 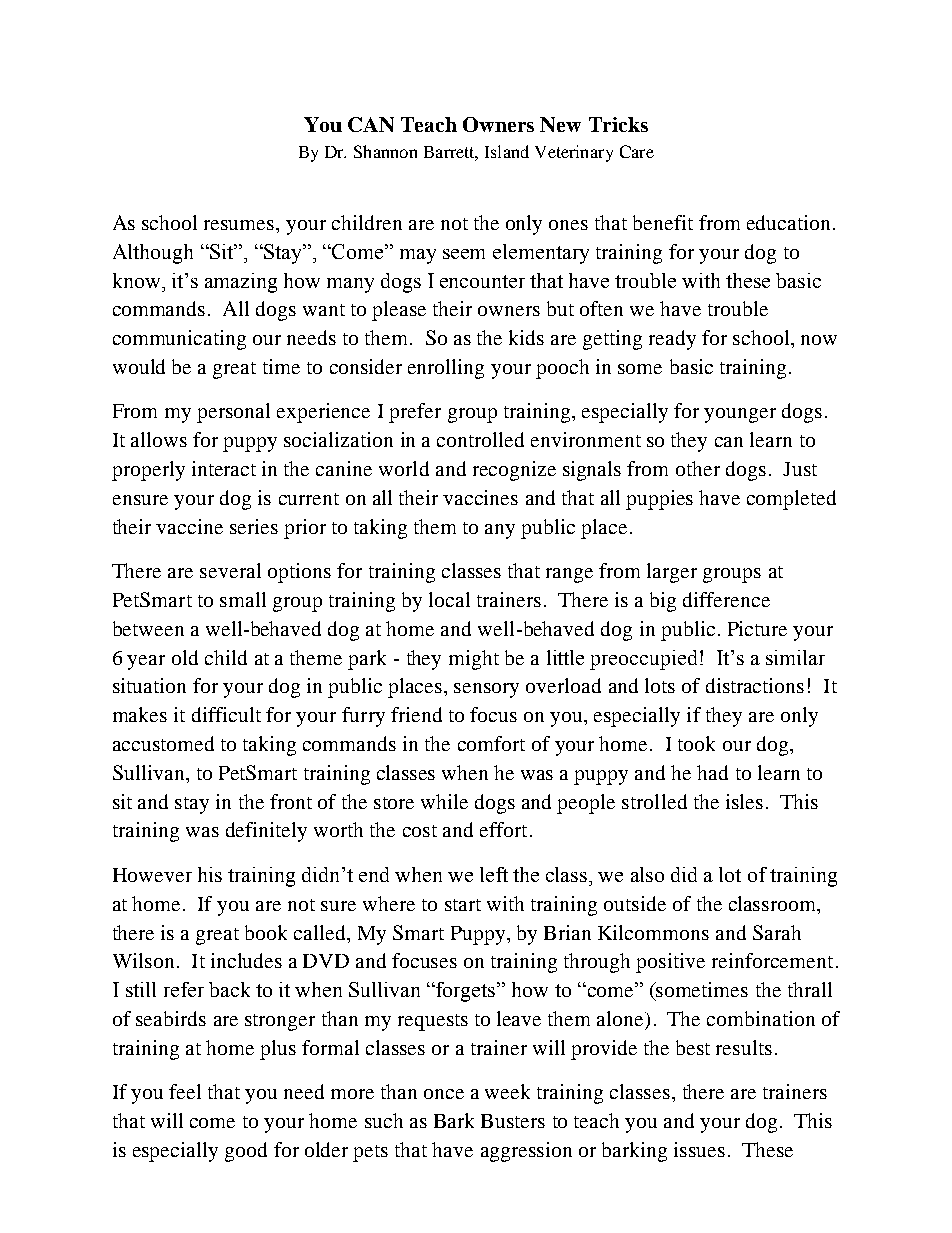 What do you see at coordinates (513, 1121) in the screenshot?
I see `Busters` at bounding box center [513, 1121].
